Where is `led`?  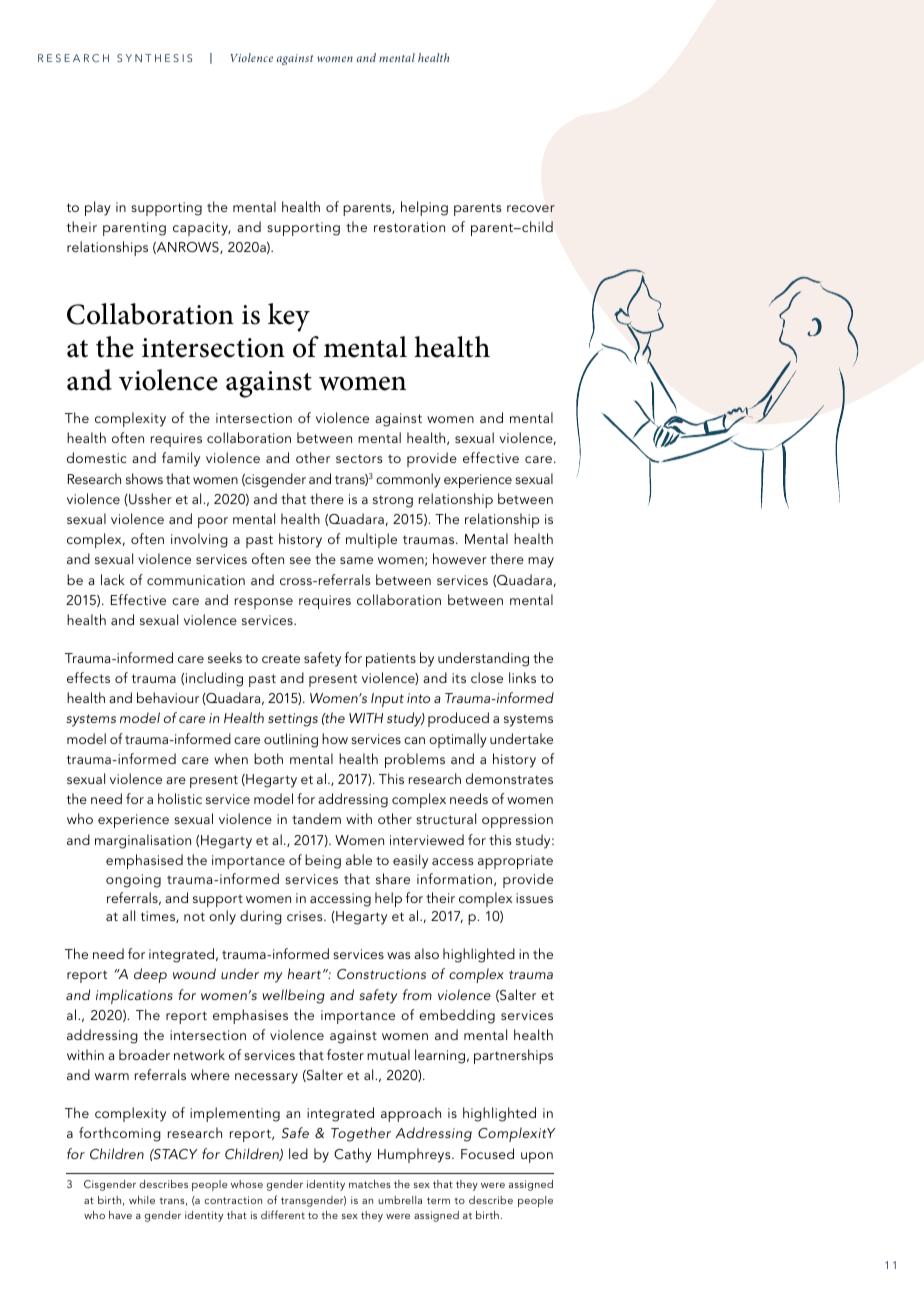 led is located at coordinates (298, 1153).
